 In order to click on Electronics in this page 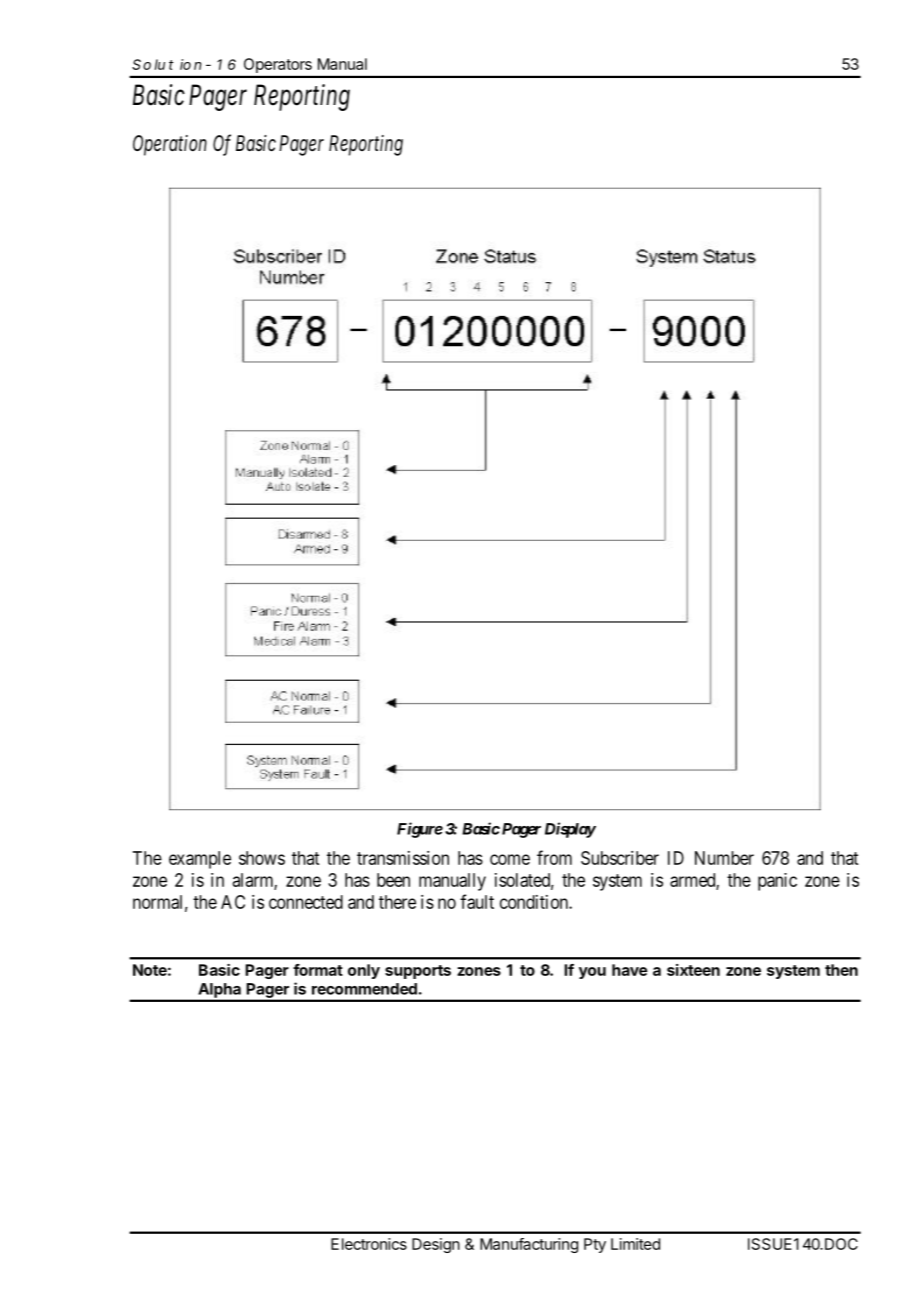, I will do `click(369, 1244)`.
